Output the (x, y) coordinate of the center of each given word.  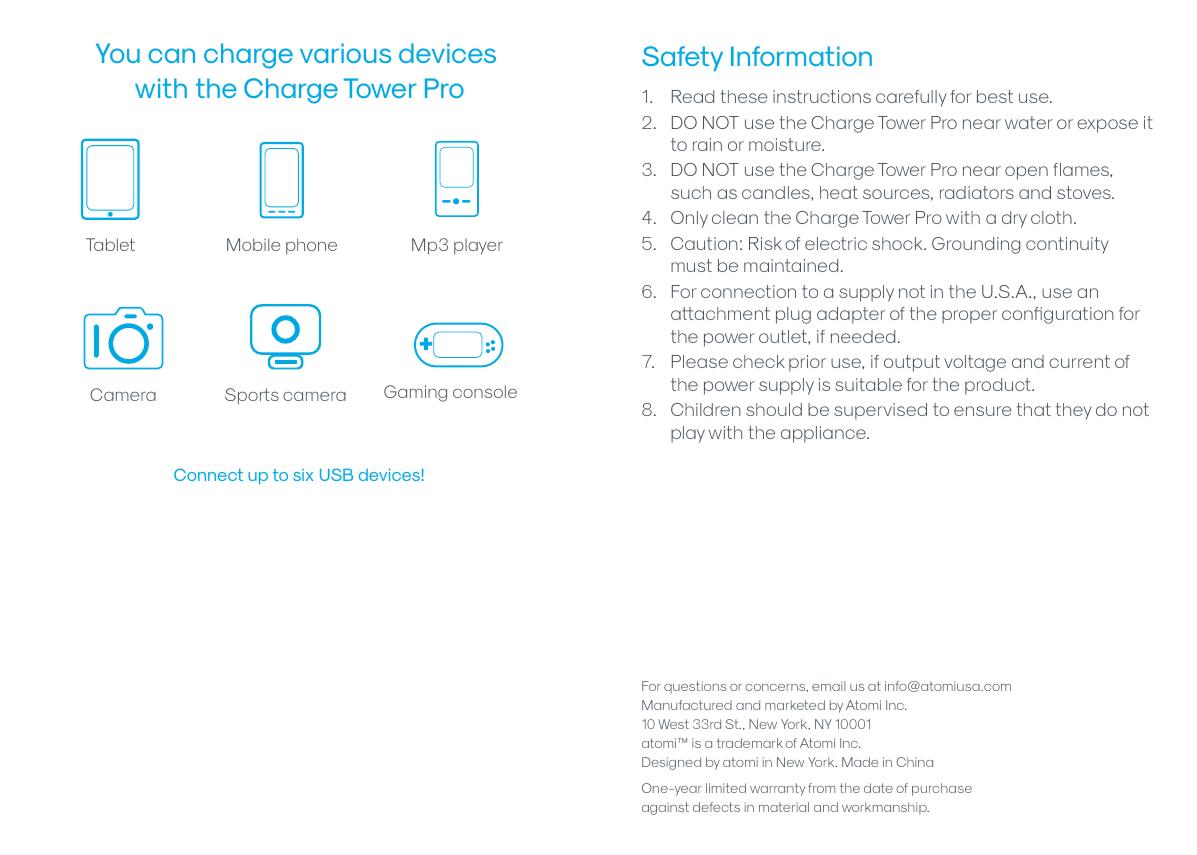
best (995, 96)
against (665, 808)
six (303, 475)
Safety (682, 58)
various (345, 53)
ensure (983, 411)
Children (706, 409)
